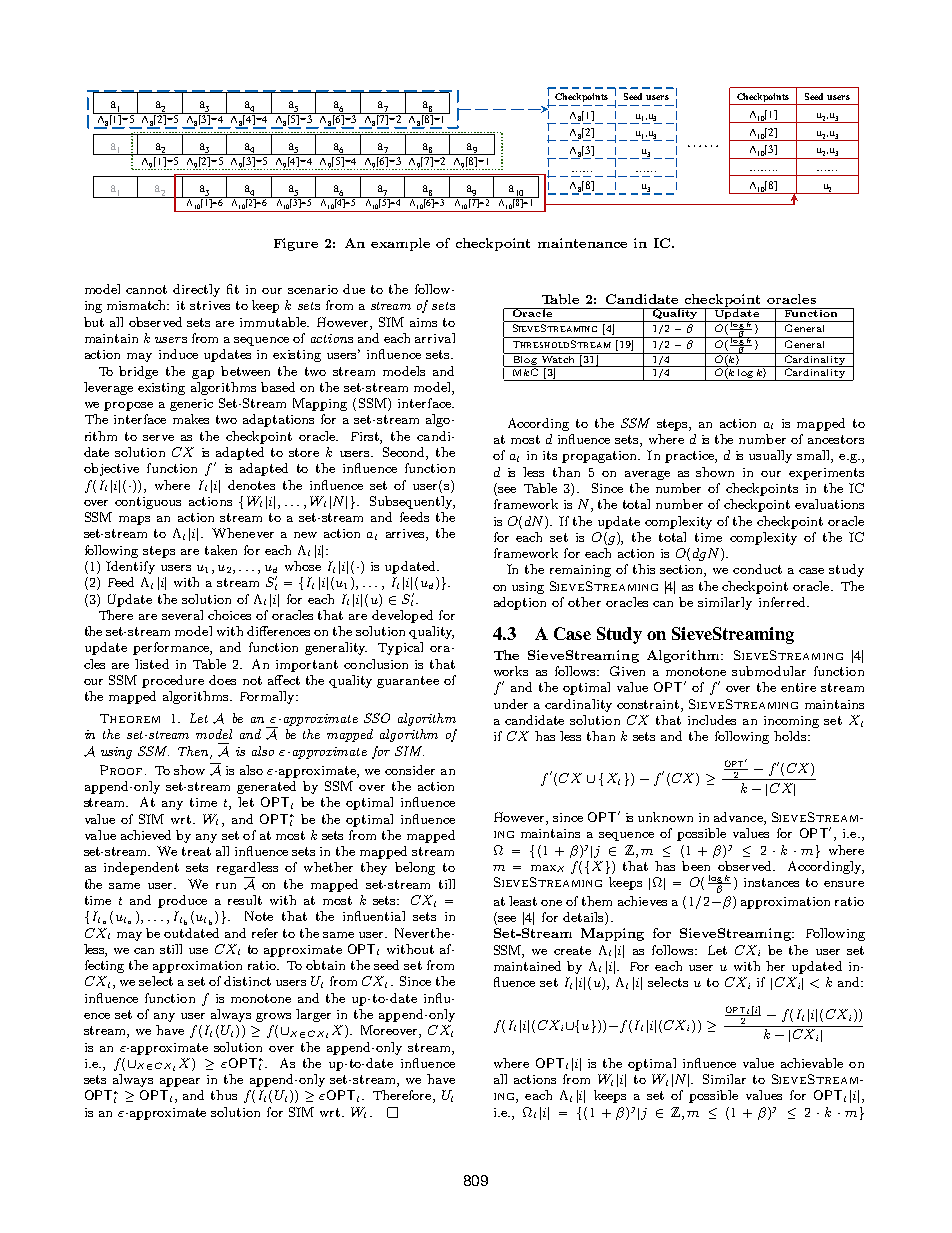 The height and width of the screenshot is (1233, 952). I want to click on belong, so click(415, 868).
